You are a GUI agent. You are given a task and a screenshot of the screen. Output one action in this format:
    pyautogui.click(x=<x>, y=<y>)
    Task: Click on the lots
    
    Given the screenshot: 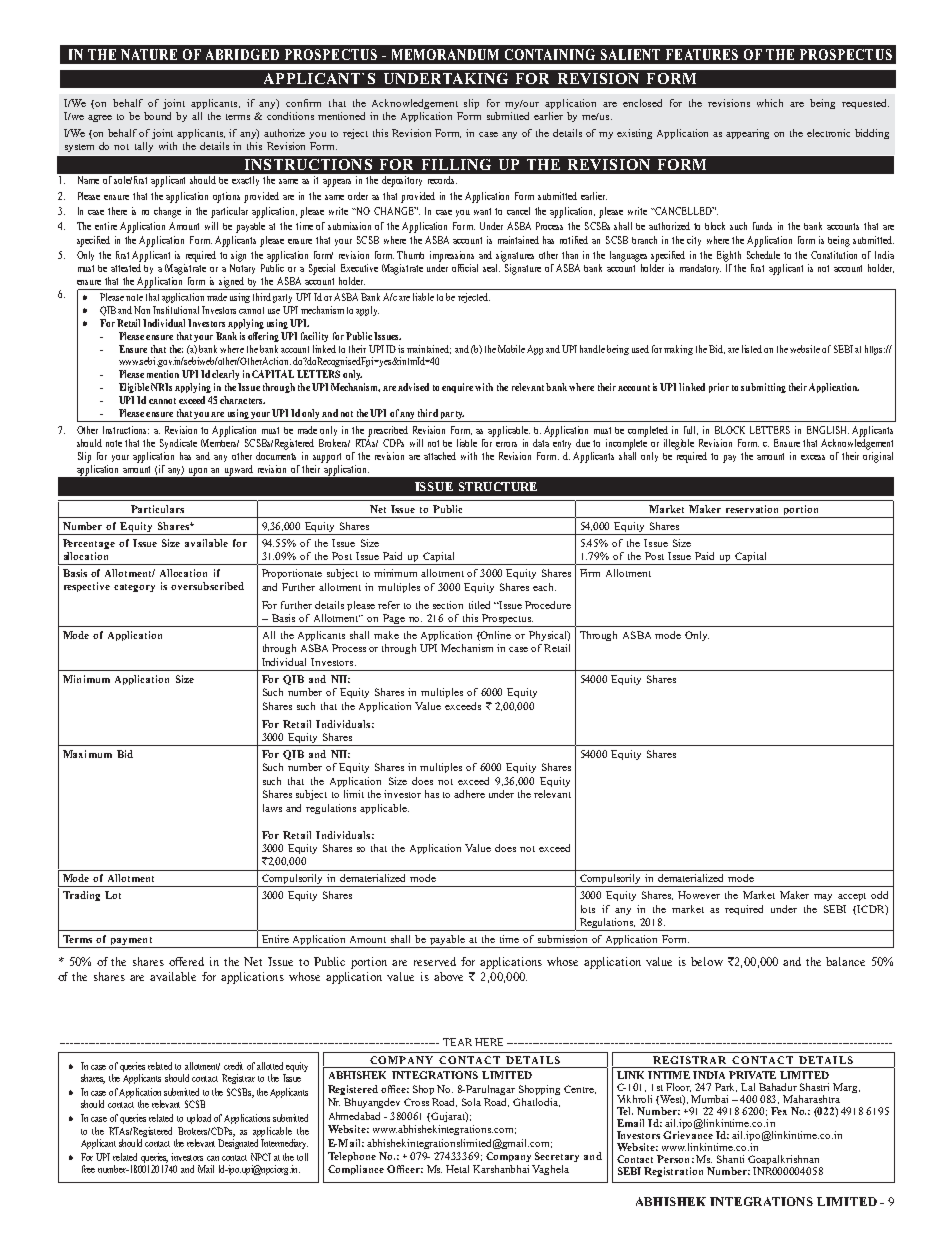 What is the action you would take?
    pyautogui.click(x=588, y=909)
